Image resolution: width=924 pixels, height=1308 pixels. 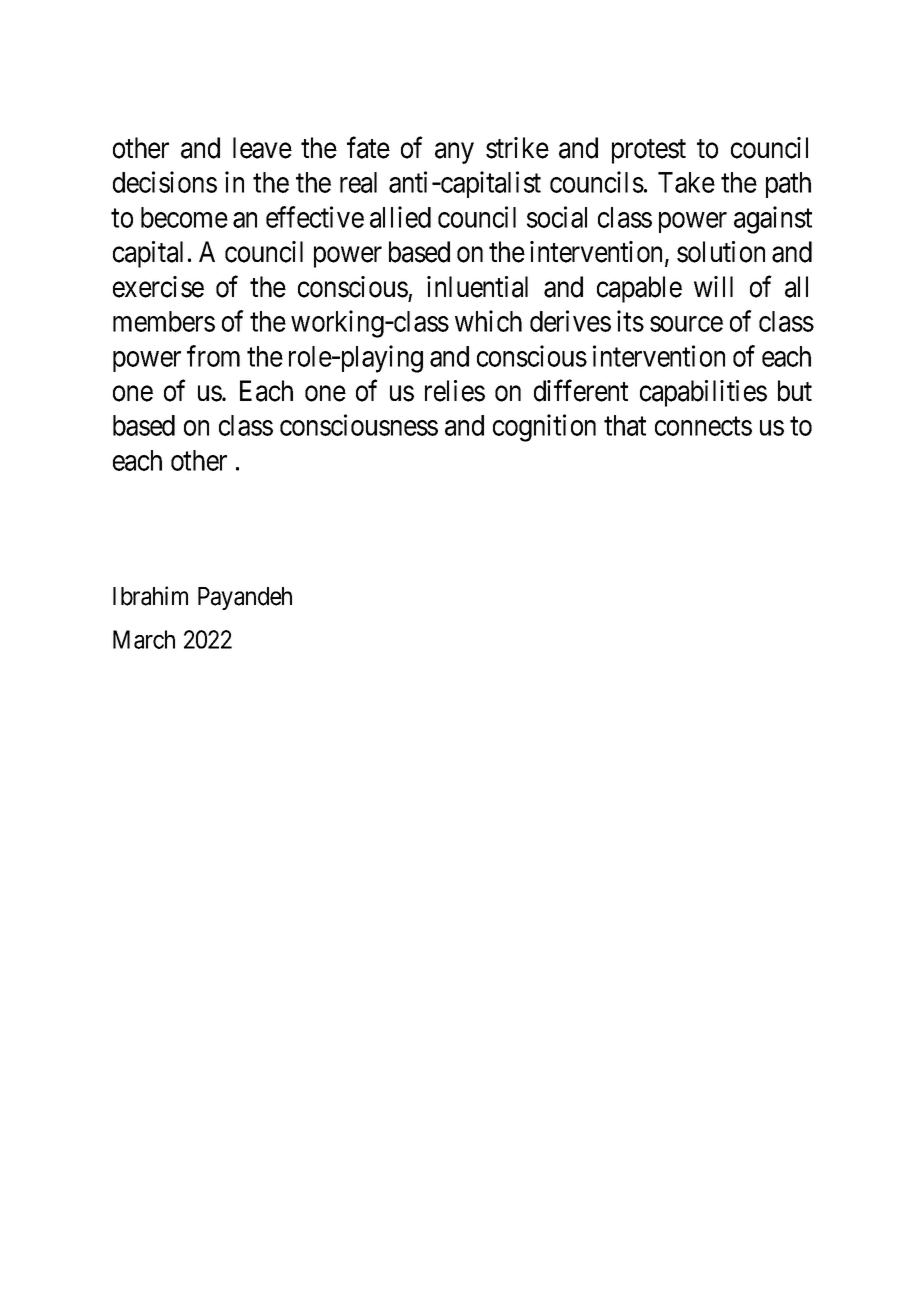 I want to click on different, so click(x=581, y=391).
